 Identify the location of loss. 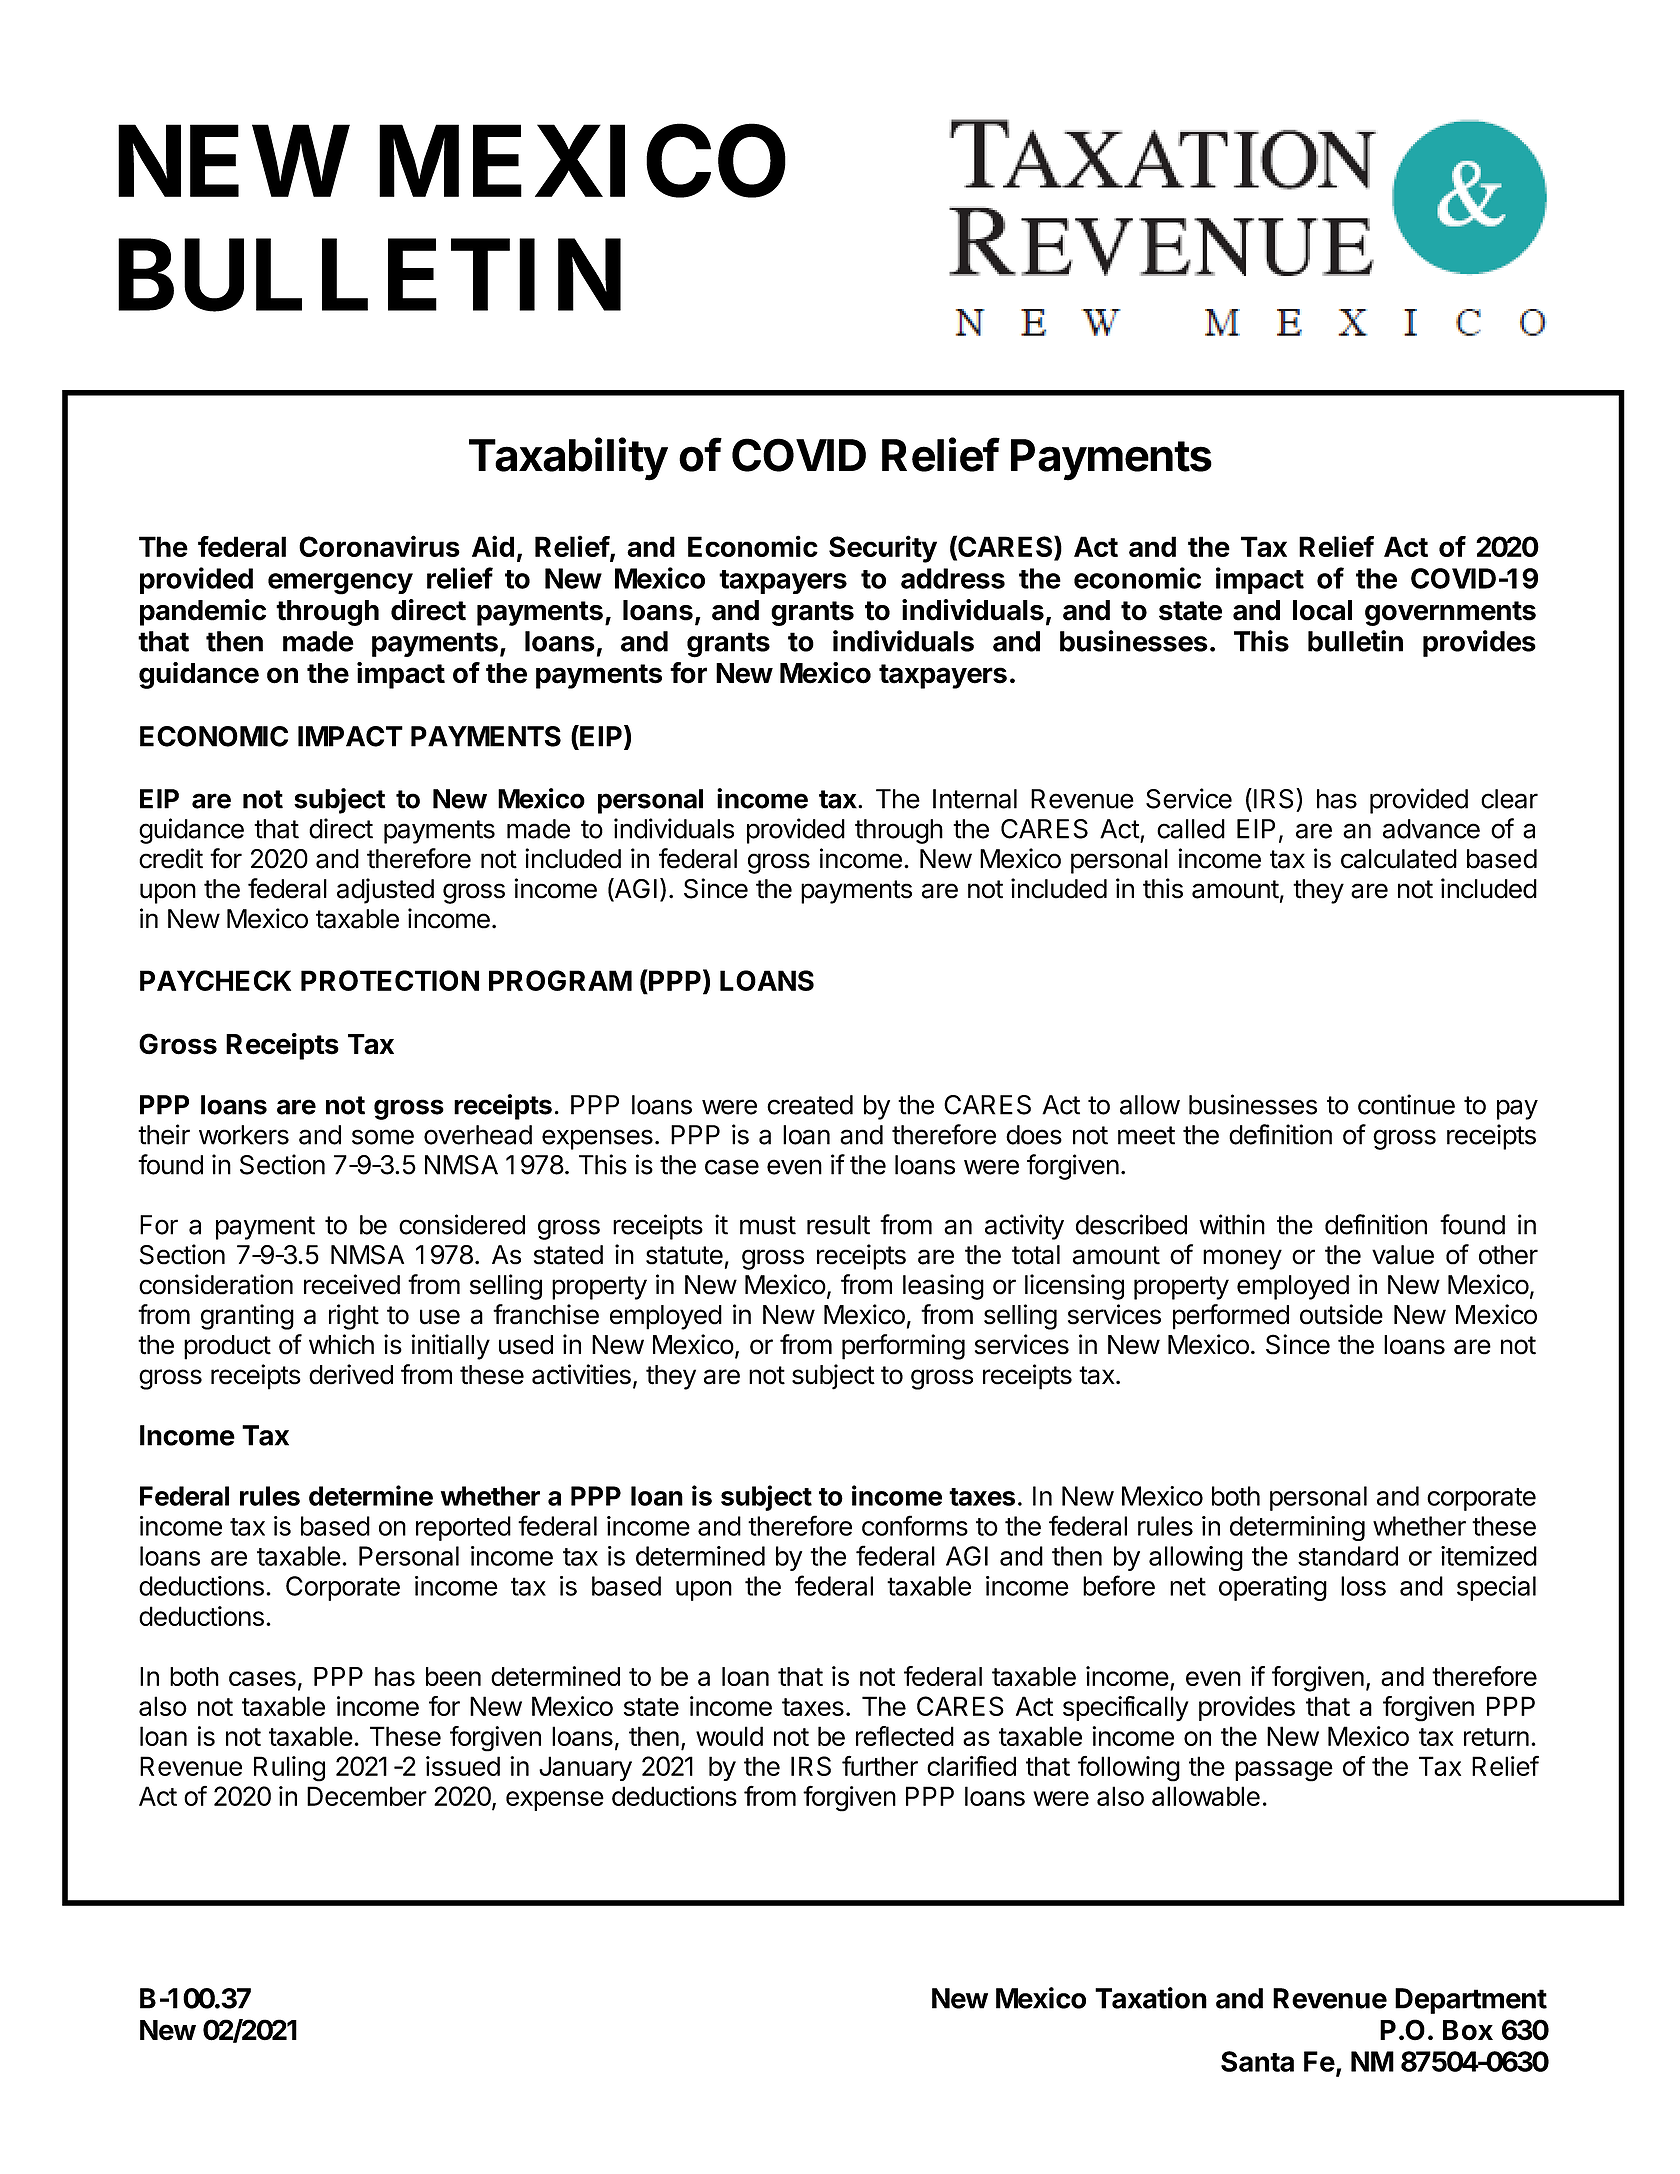
(1363, 1586).
